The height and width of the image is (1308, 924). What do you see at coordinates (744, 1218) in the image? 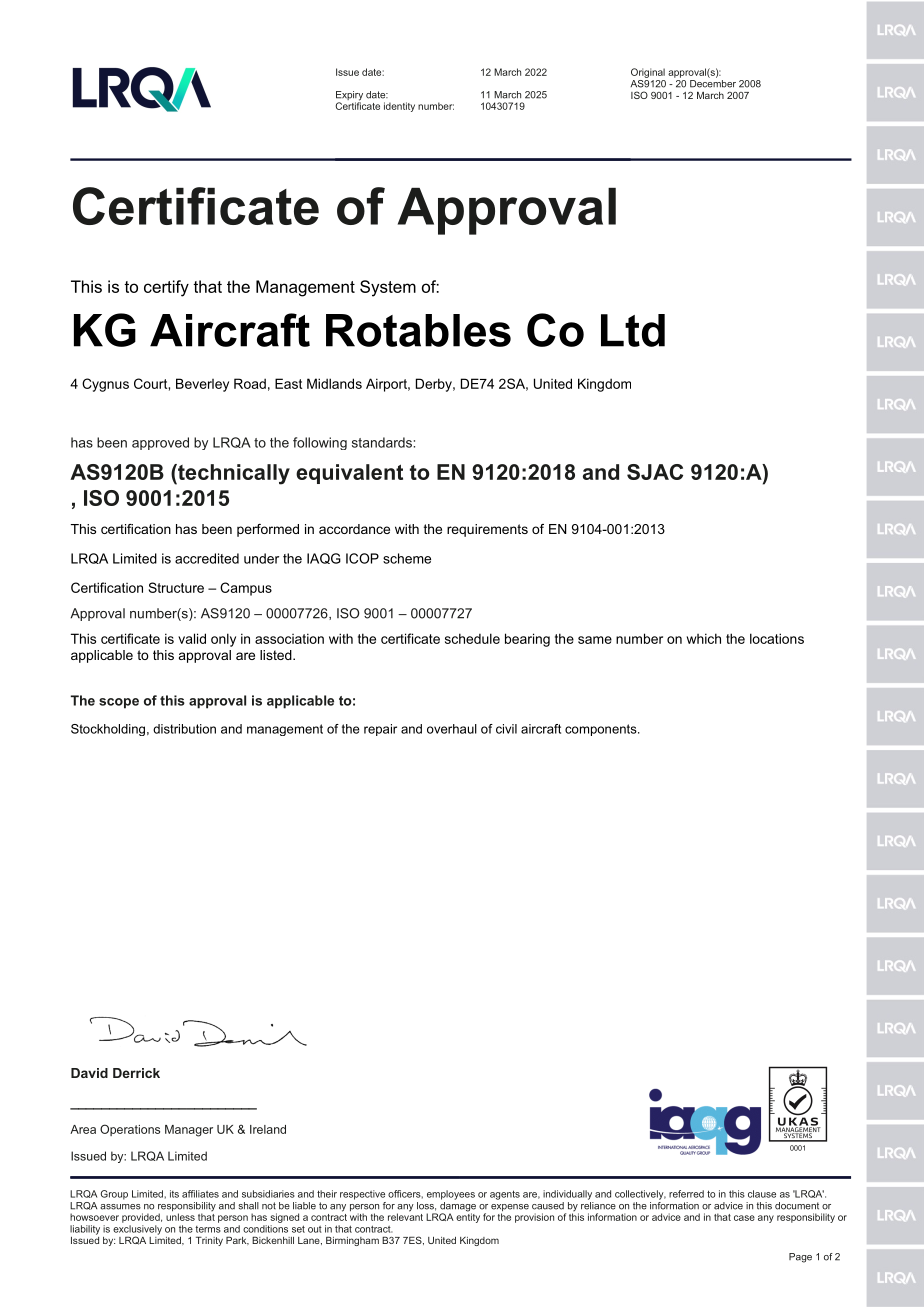
I see `case` at bounding box center [744, 1218].
